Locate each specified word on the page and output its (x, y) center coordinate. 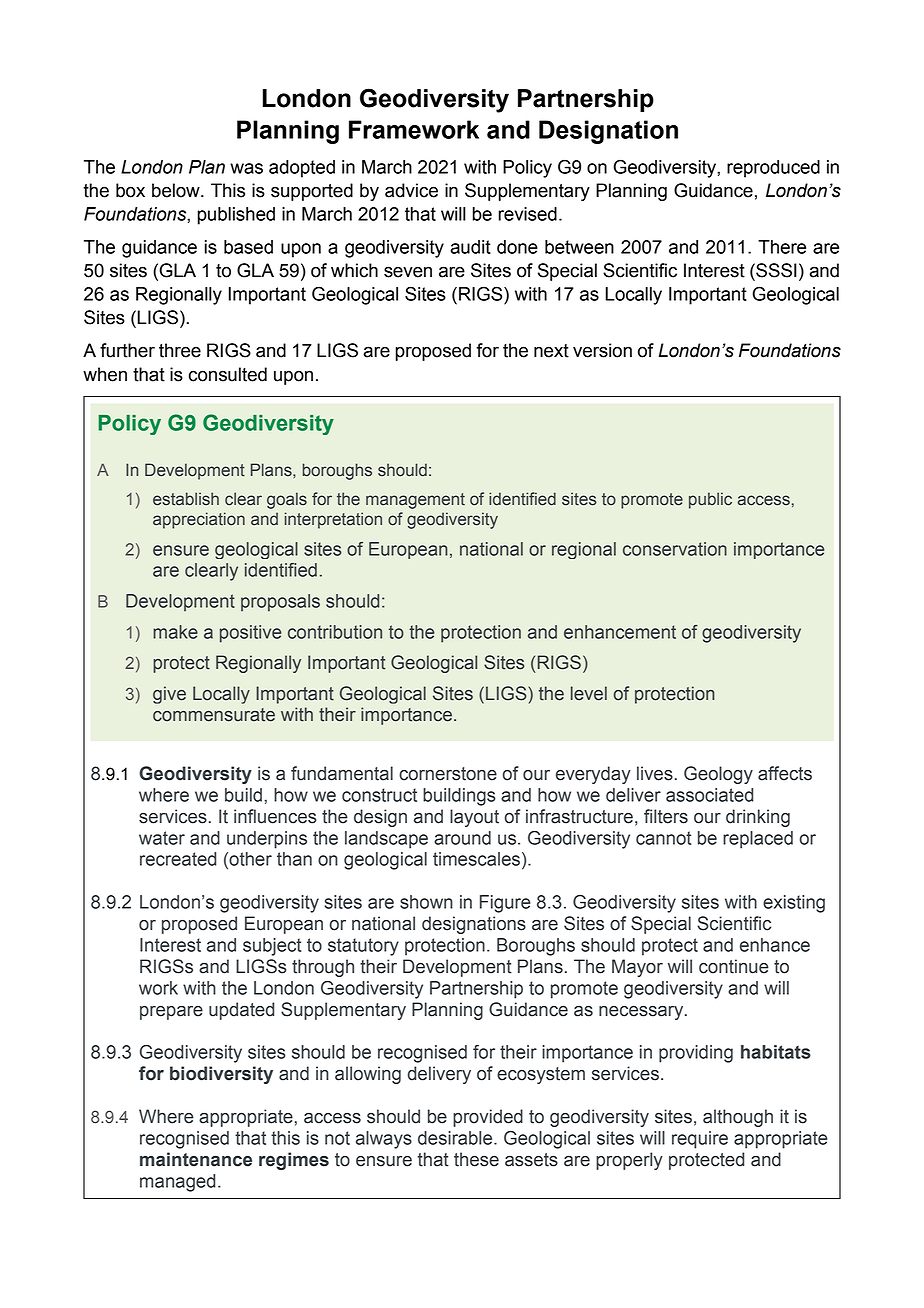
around (462, 838)
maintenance (196, 1159)
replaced (758, 840)
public (710, 500)
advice (411, 190)
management (415, 501)
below (177, 190)
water (162, 838)
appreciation (199, 520)
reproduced (773, 169)
